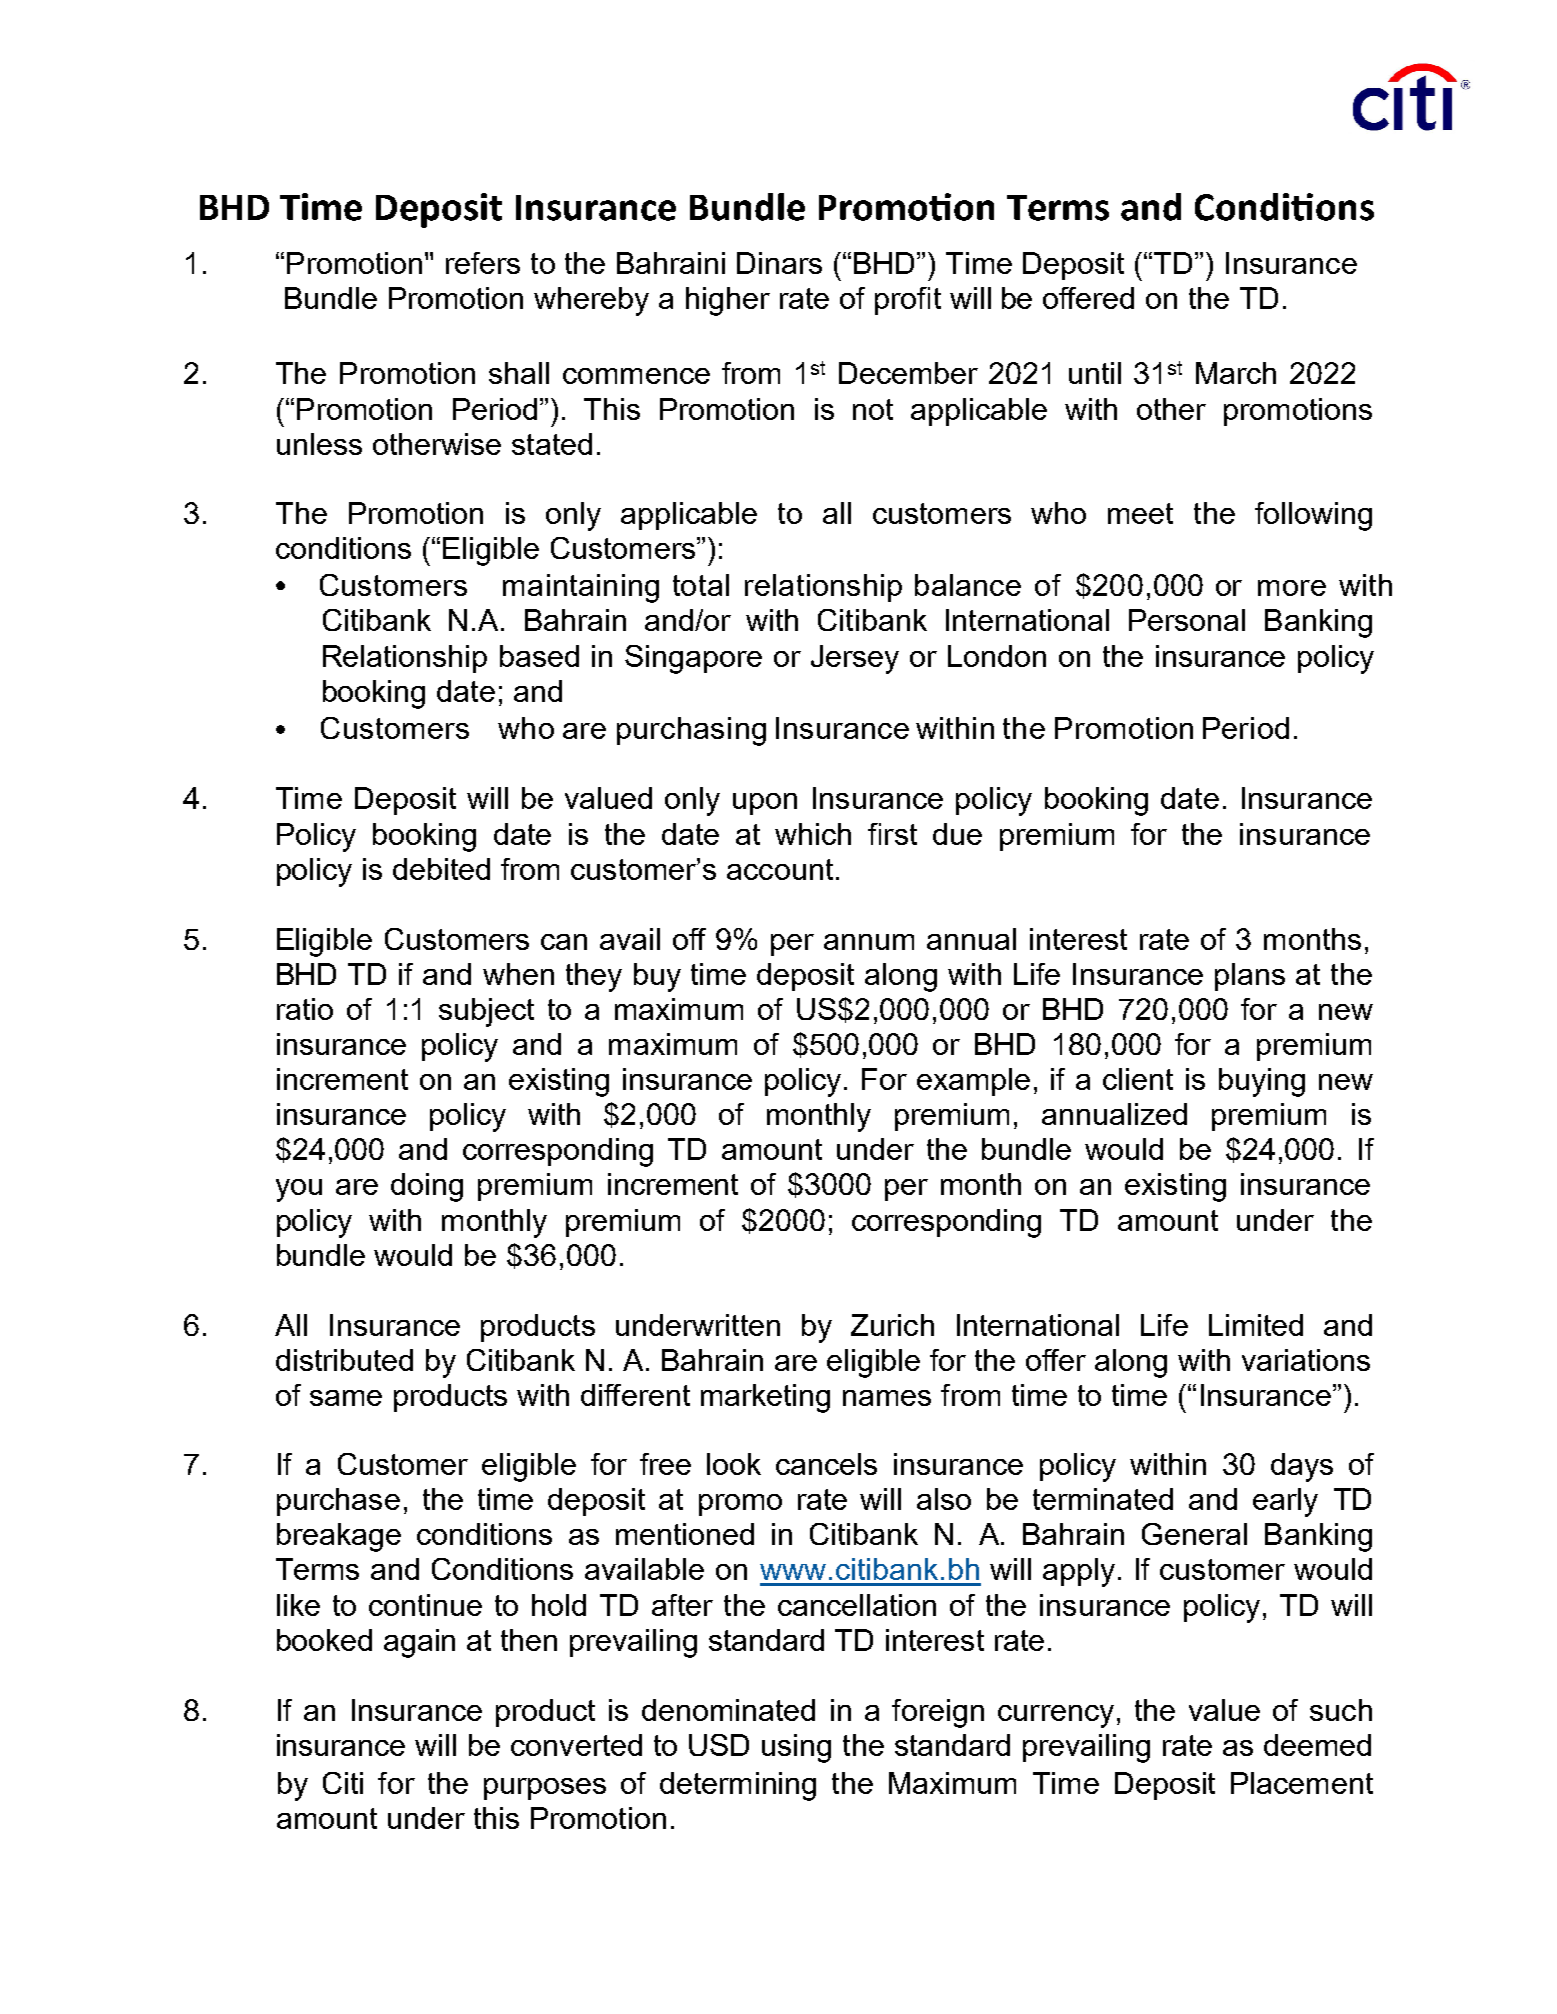 Image resolution: width=1557 pixels, height=2014 pixels. Describe the element at coordinates (427, 1187) in the document. I see `doing` at that location.
